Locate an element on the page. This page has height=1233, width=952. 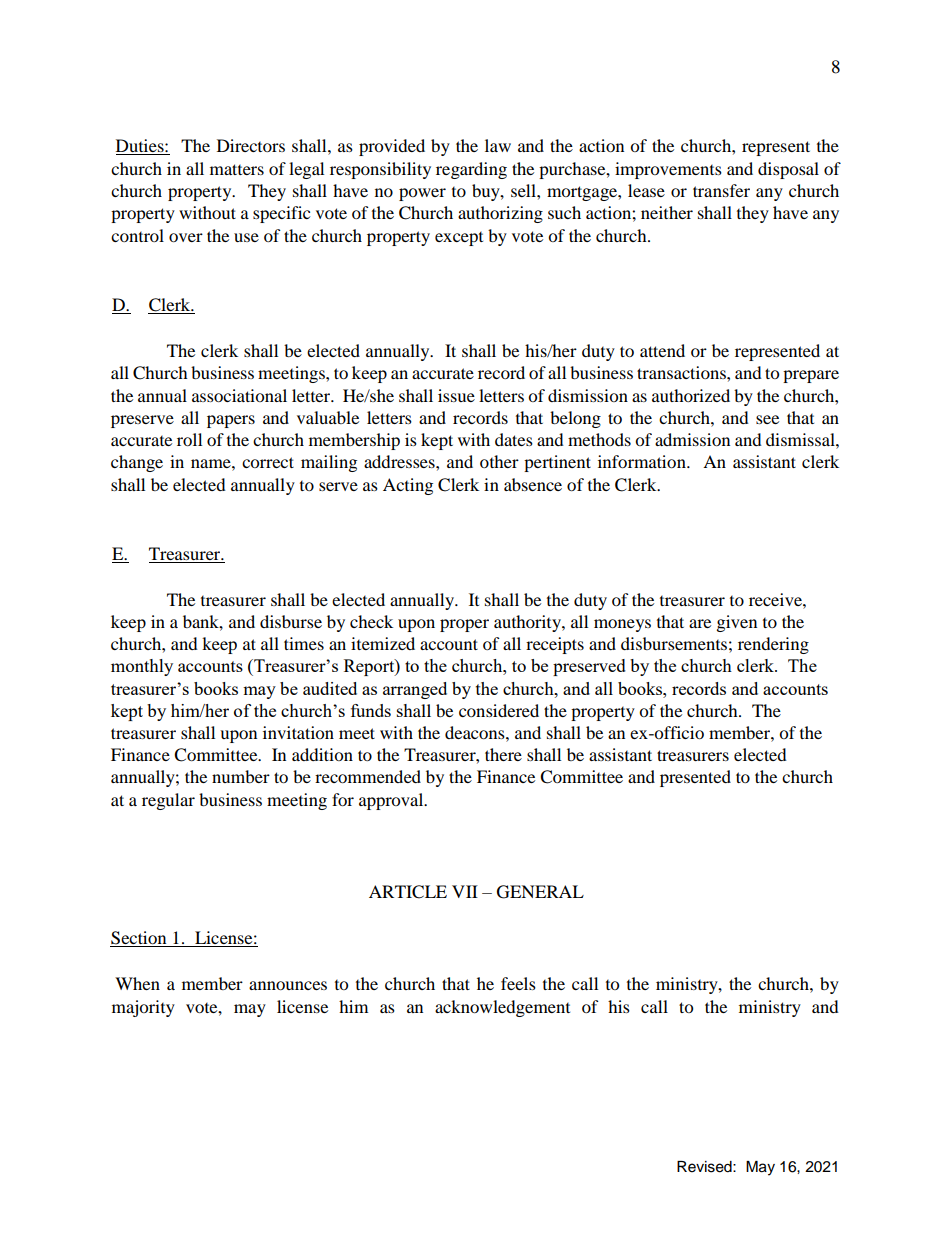
matters is located at coordinates (237, 169).
